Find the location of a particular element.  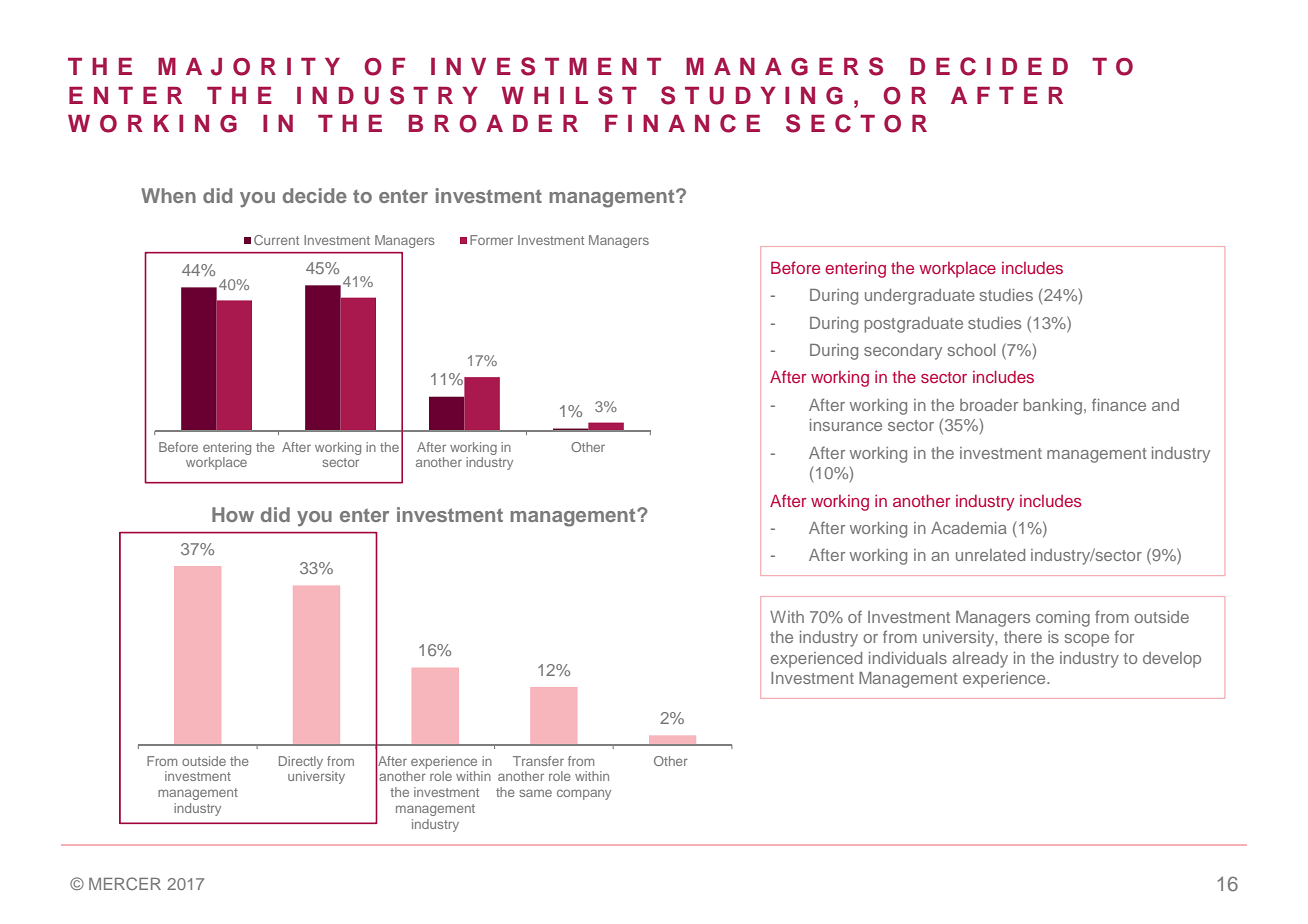

How is located at coordinates (233, 514).
